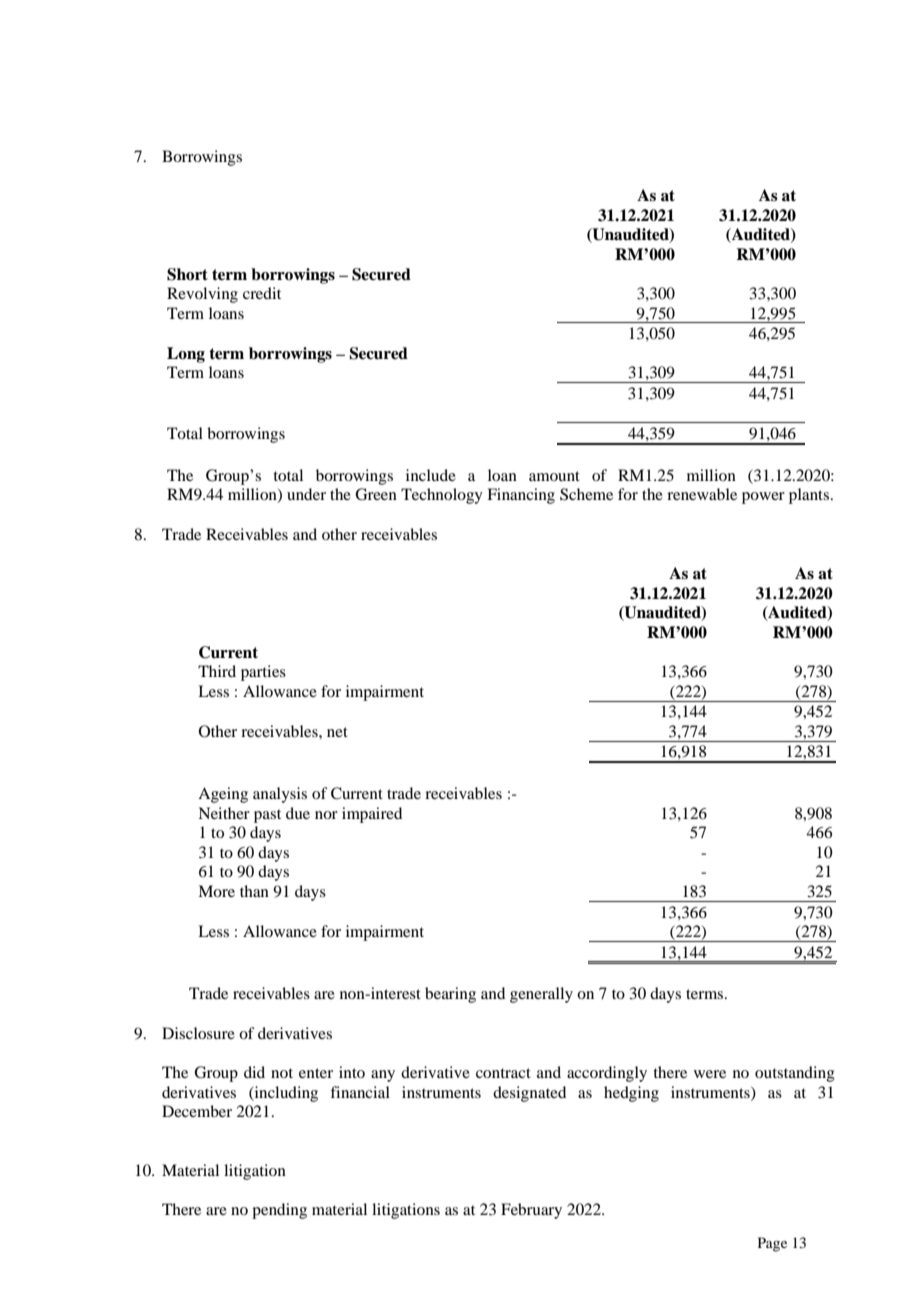 Image resolution: width=924 pixels, height=1308 pixels. What do you see at coordinates (280, 795) in the screenshot?
I see `analysis` at bounding box center [280, 795].
